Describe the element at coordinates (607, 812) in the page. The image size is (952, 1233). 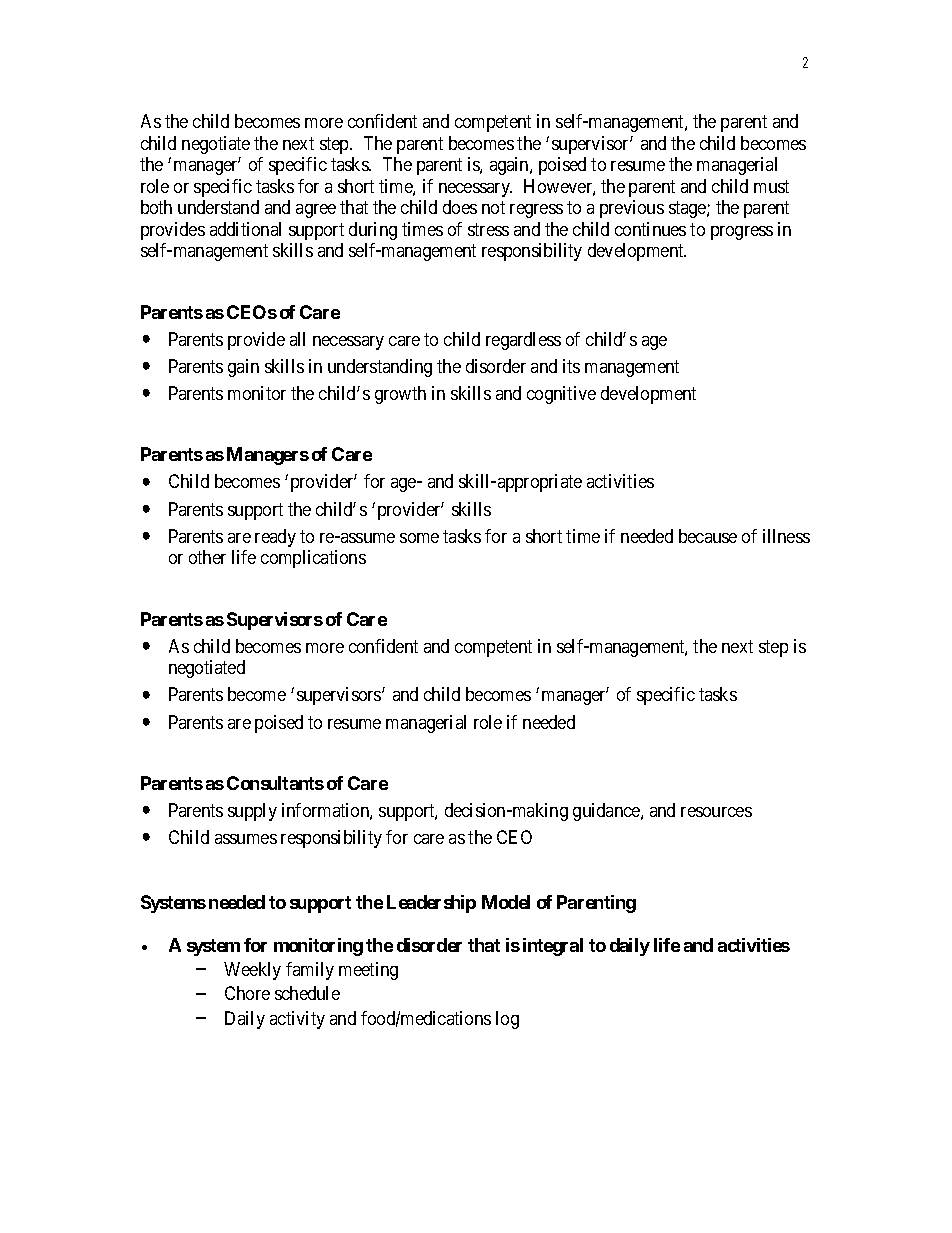
I see `guidance` at that location.
